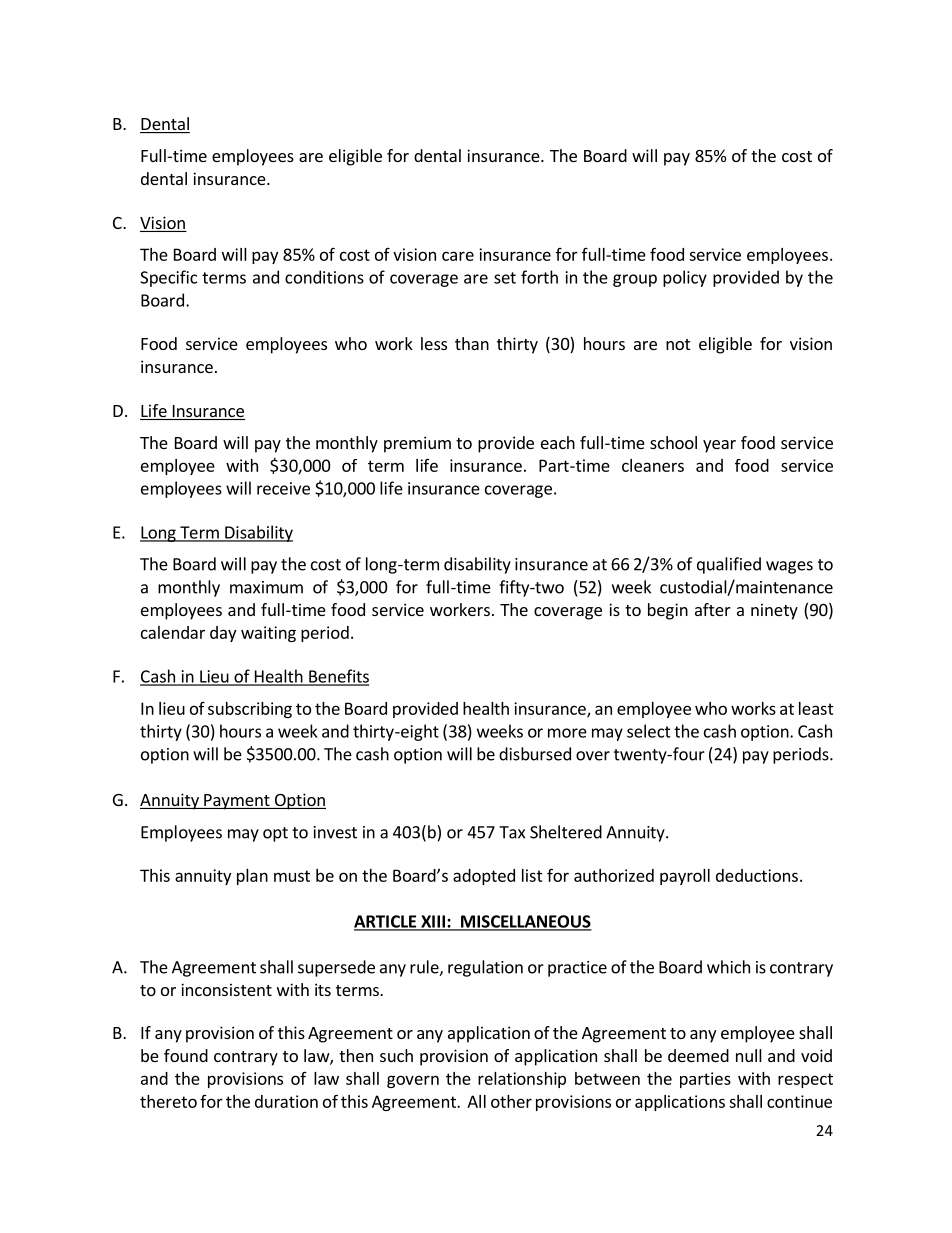 The width and height of the document is (952, 1233). Describe the element at coordinates (685, 278) in the document. I see `policy` at that location.
